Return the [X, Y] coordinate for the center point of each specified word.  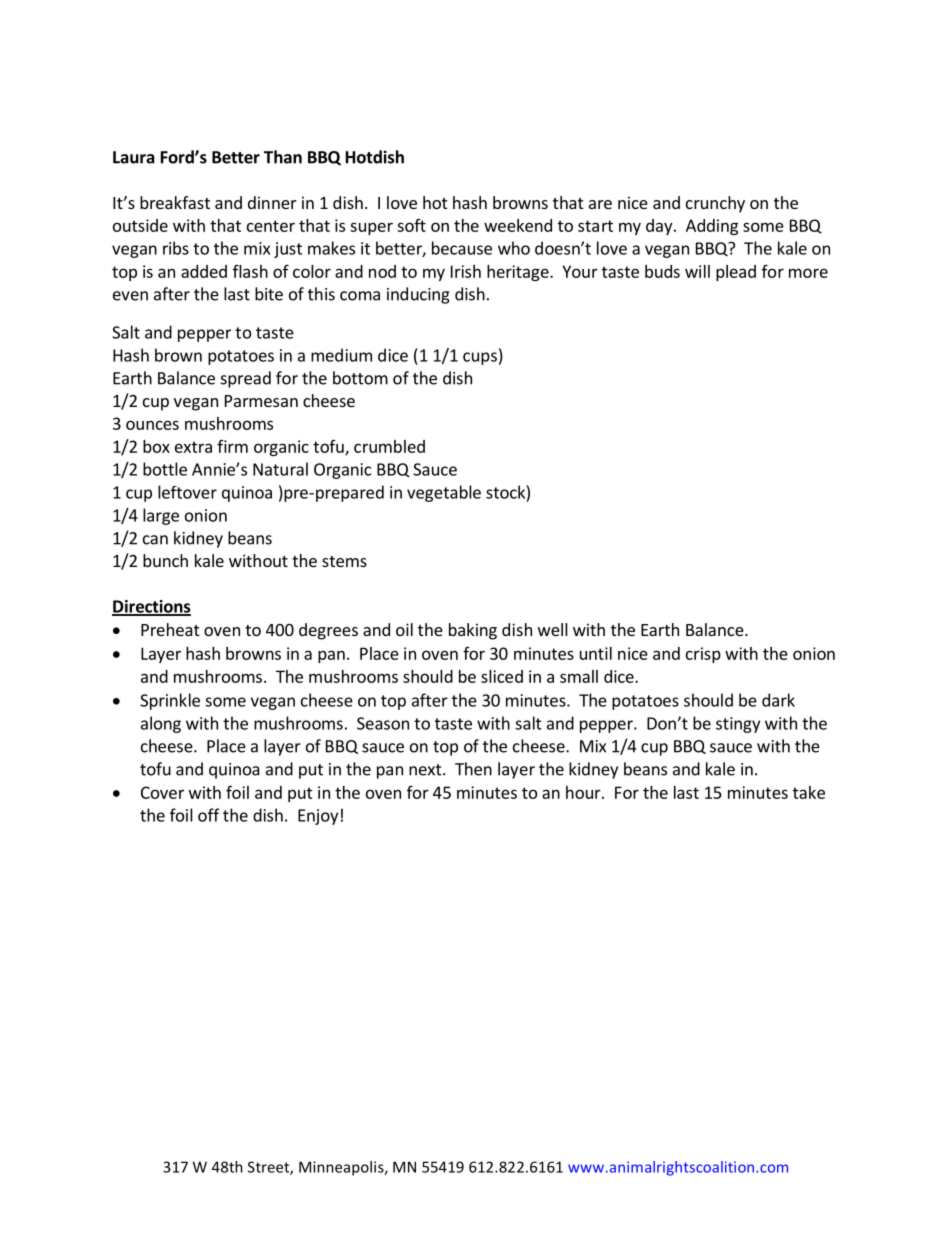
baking [473, 631]
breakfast [175, 202]
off [209, 815]
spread [246, 379]
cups [480, 358]
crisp [703, 655]
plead [736, 273]
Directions [151, 607]
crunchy [715, 204]
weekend [518, 225]
